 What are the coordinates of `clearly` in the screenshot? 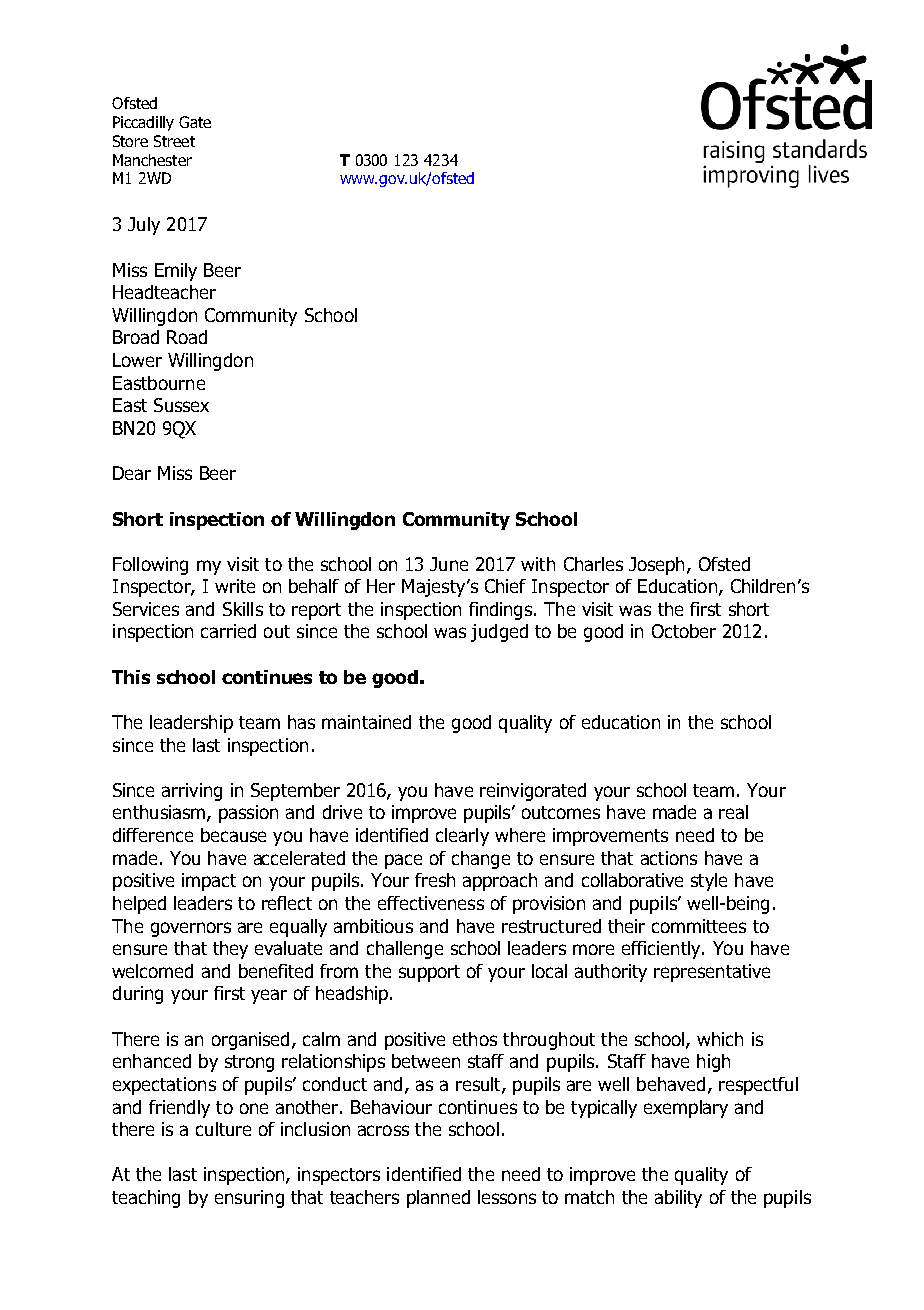 It's located at (462, 837).
